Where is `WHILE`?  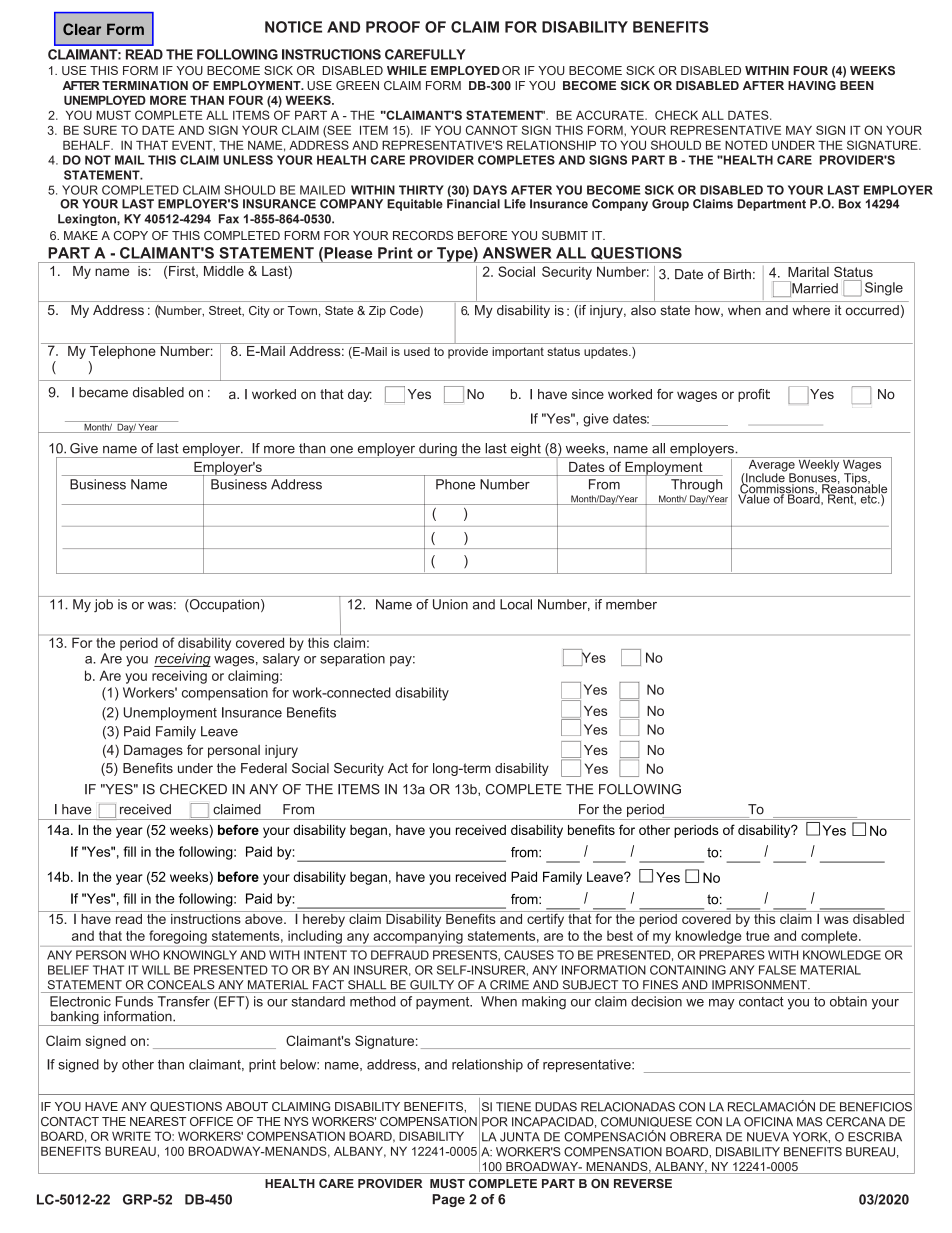 WHILE is located at coordinates (407, 70).
